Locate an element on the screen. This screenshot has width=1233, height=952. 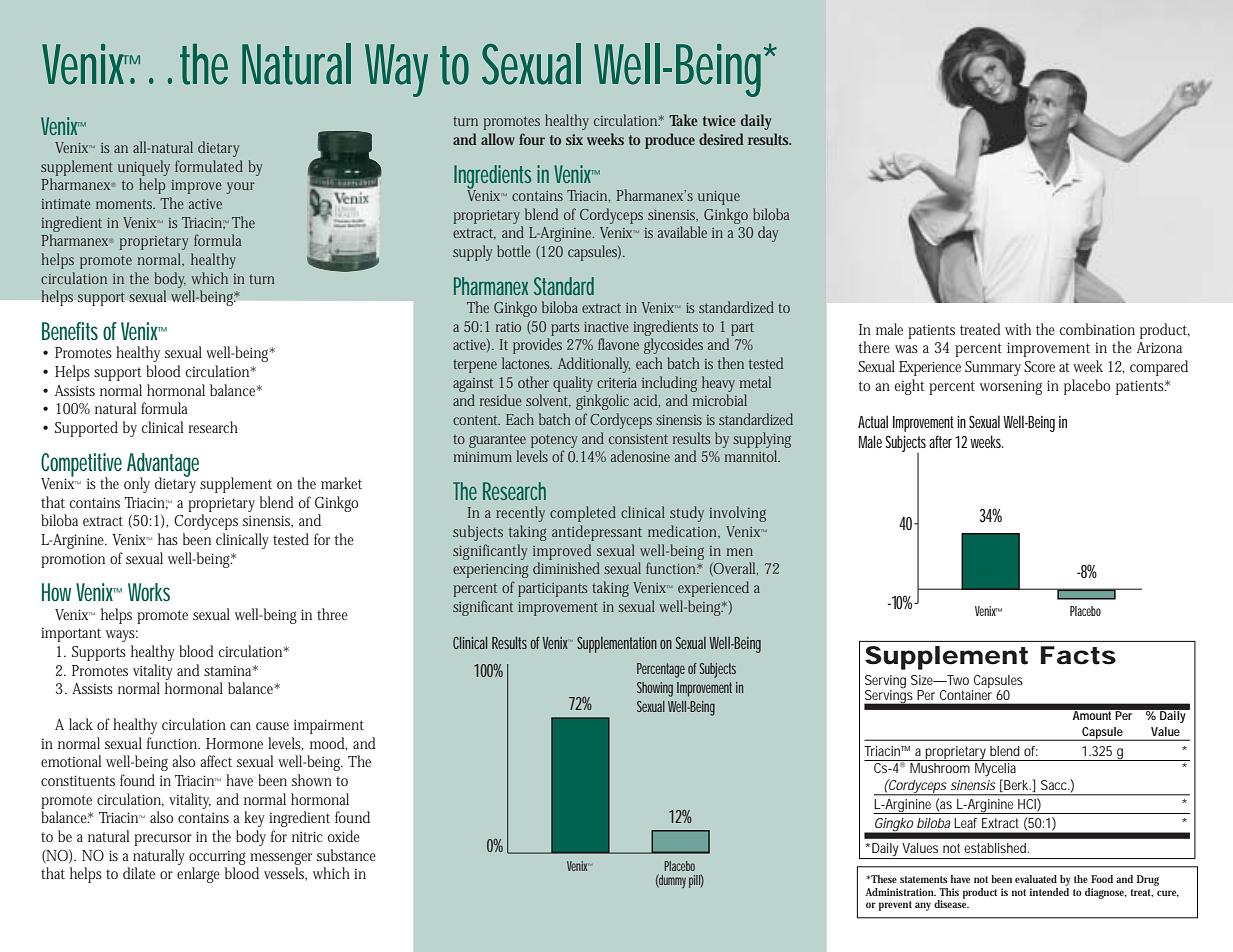
cause is located at coordinates (272, 726).
